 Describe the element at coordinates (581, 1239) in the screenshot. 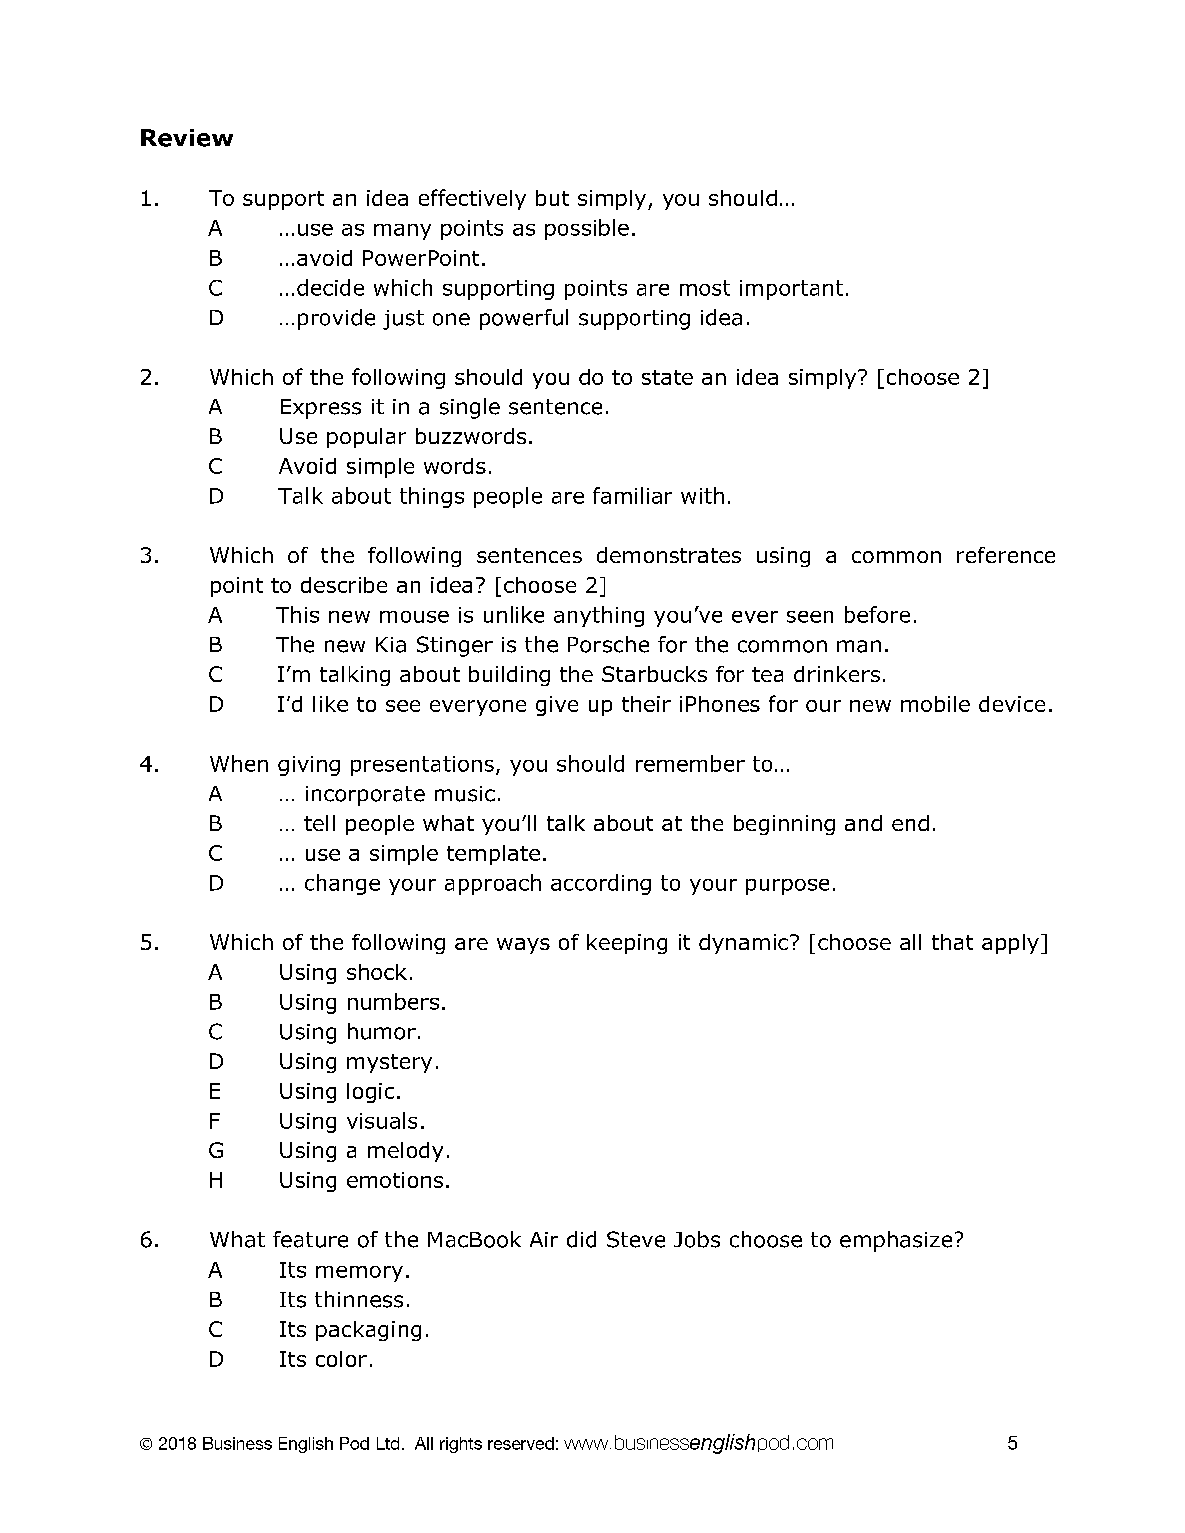

I see `did` at that location.
